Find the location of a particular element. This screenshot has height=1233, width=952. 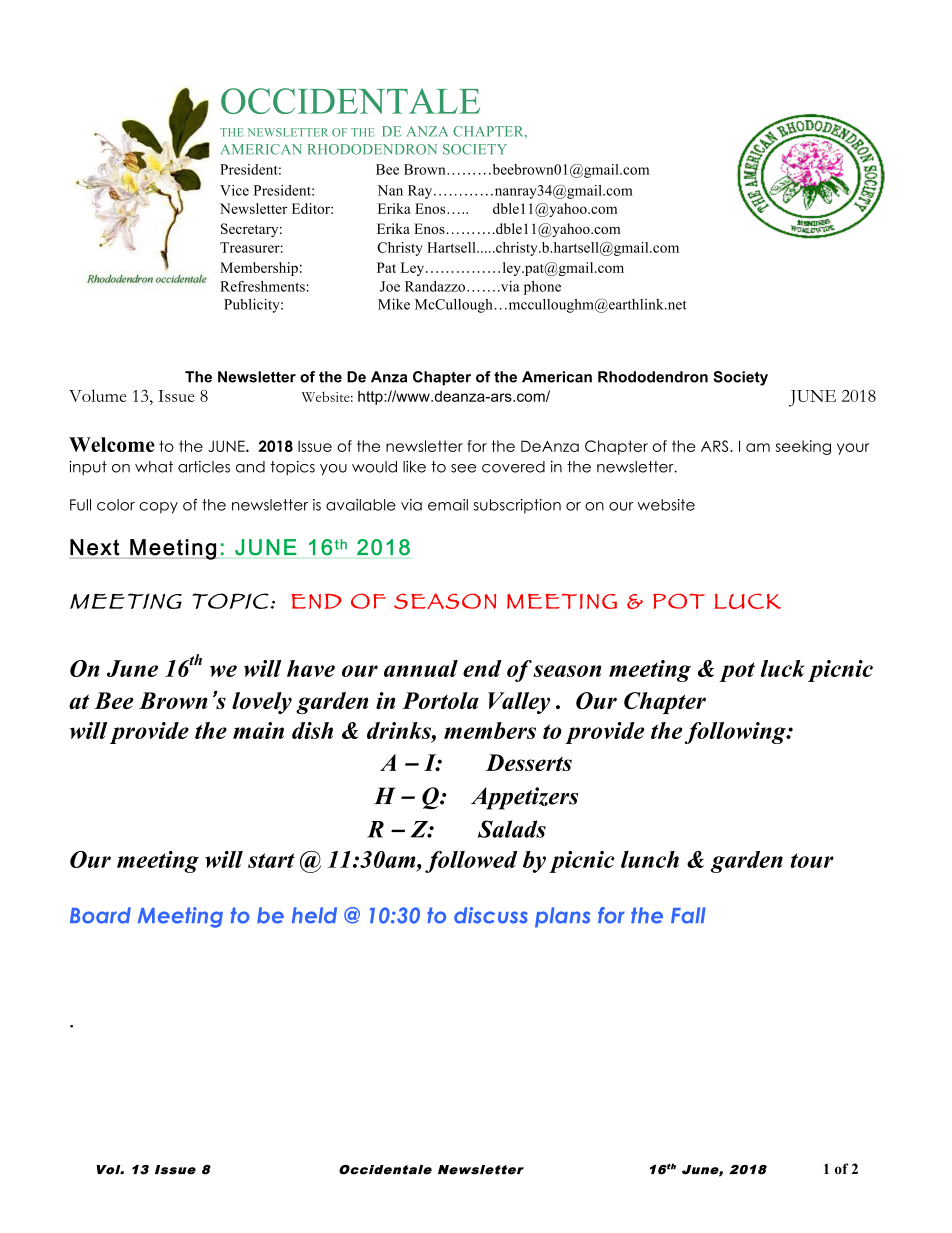

Board is located at coordinates (100, 915).
